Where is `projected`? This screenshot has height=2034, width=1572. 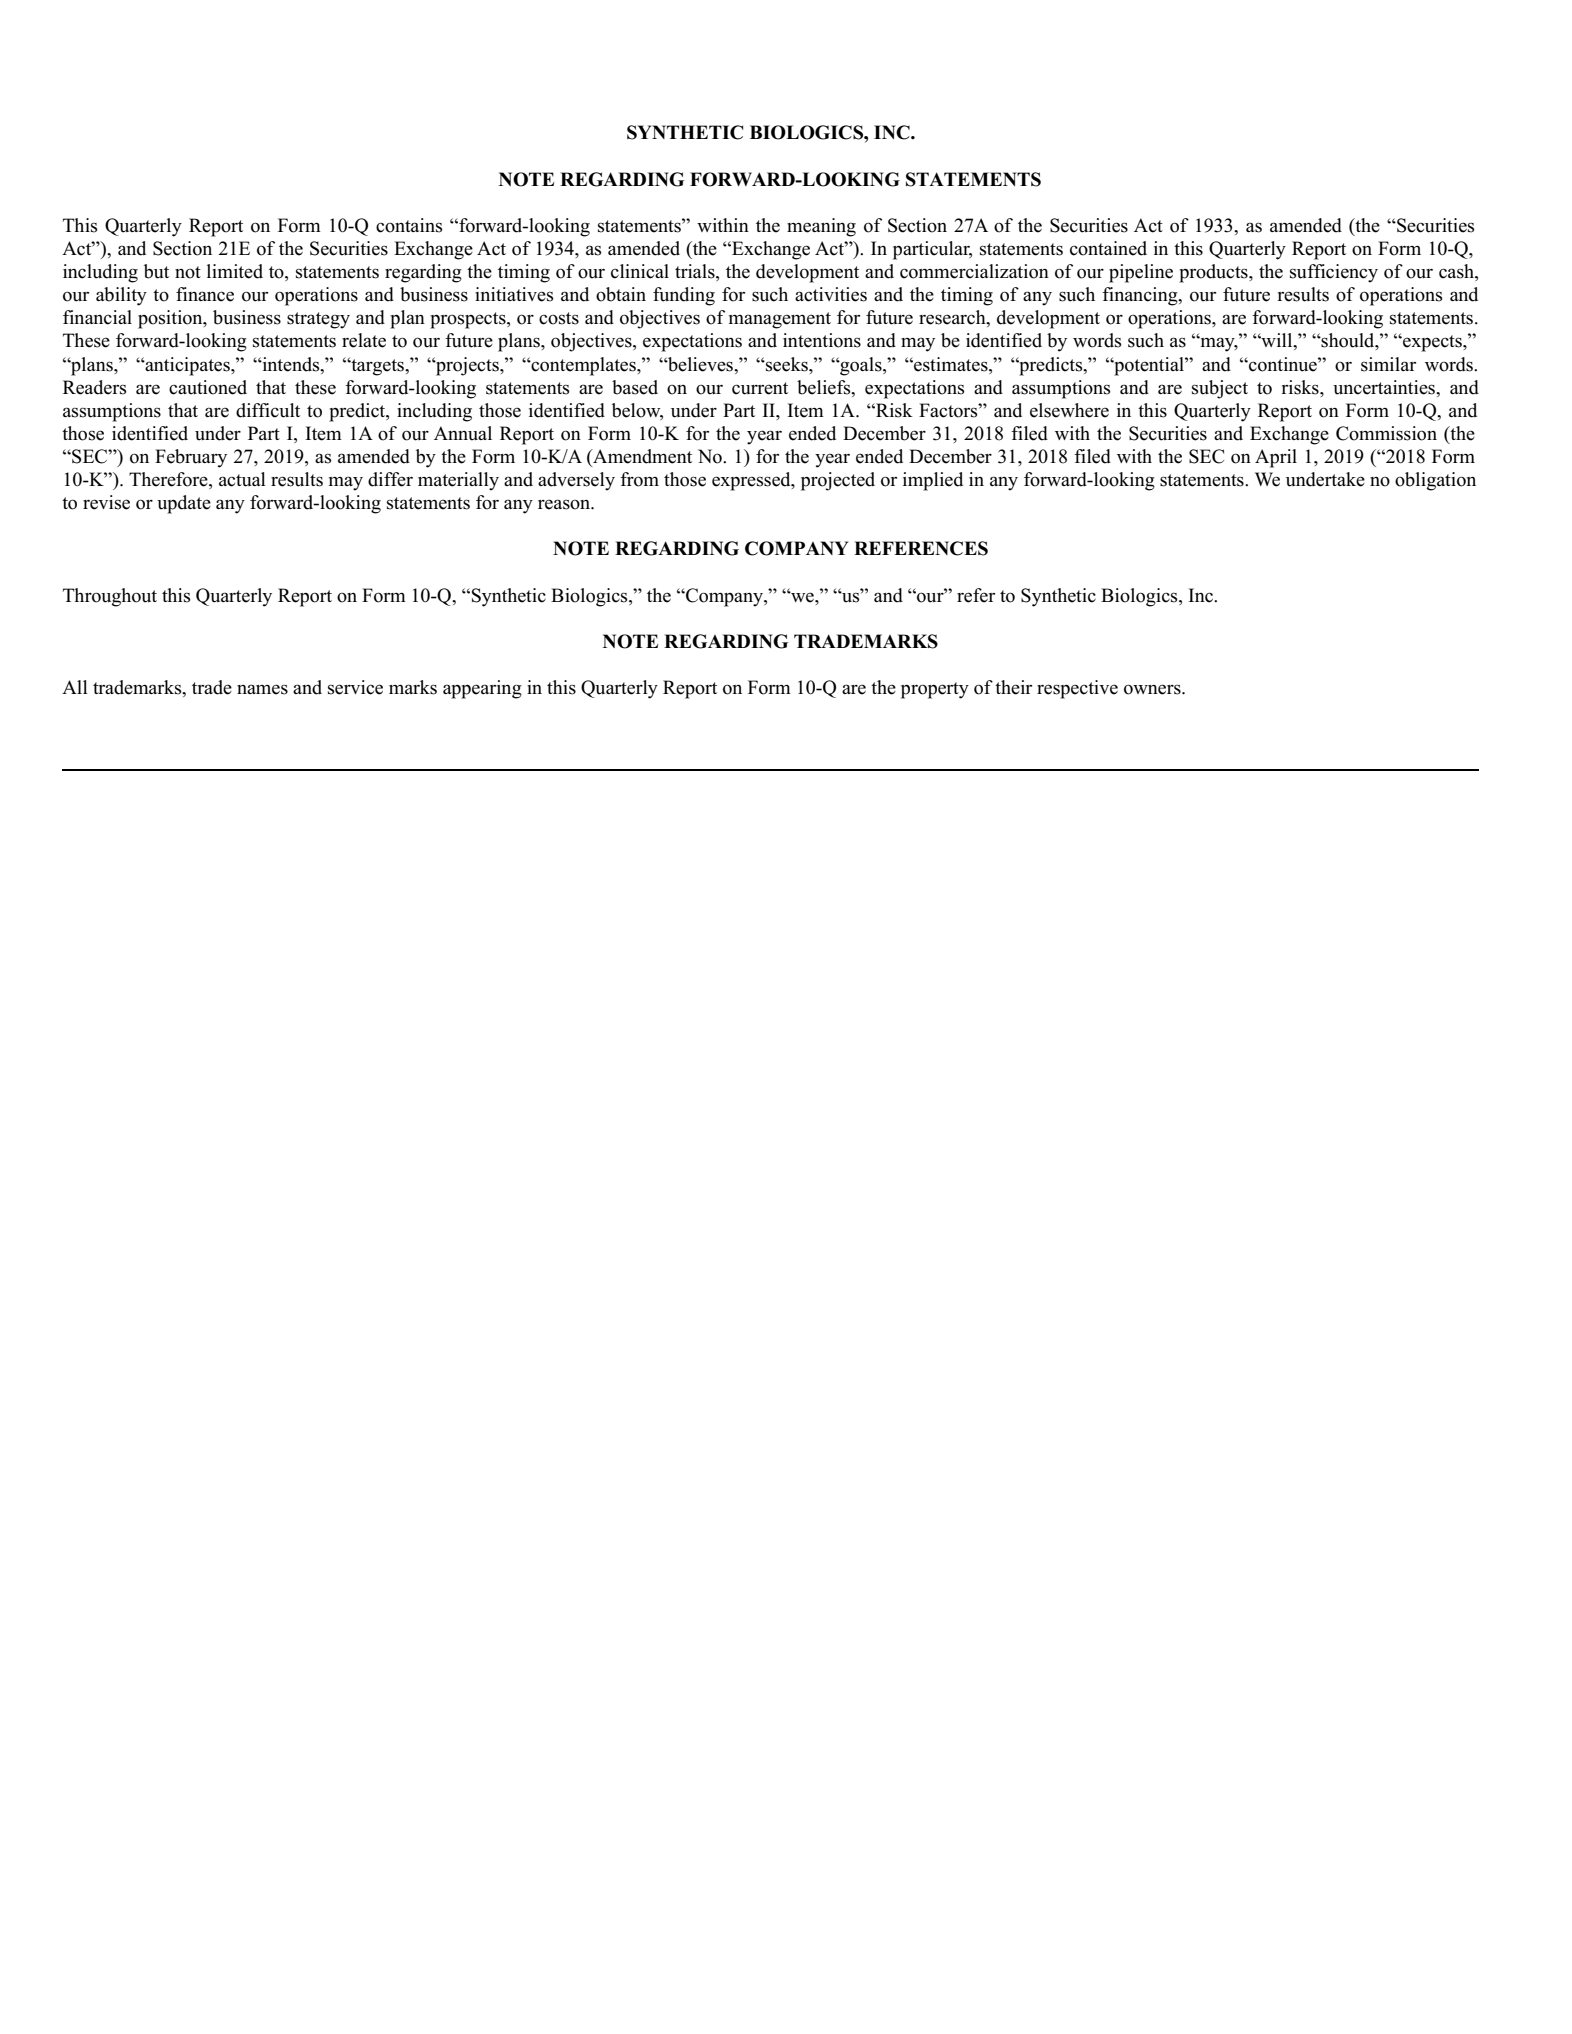 projected is located at coordinates (838, 481).
